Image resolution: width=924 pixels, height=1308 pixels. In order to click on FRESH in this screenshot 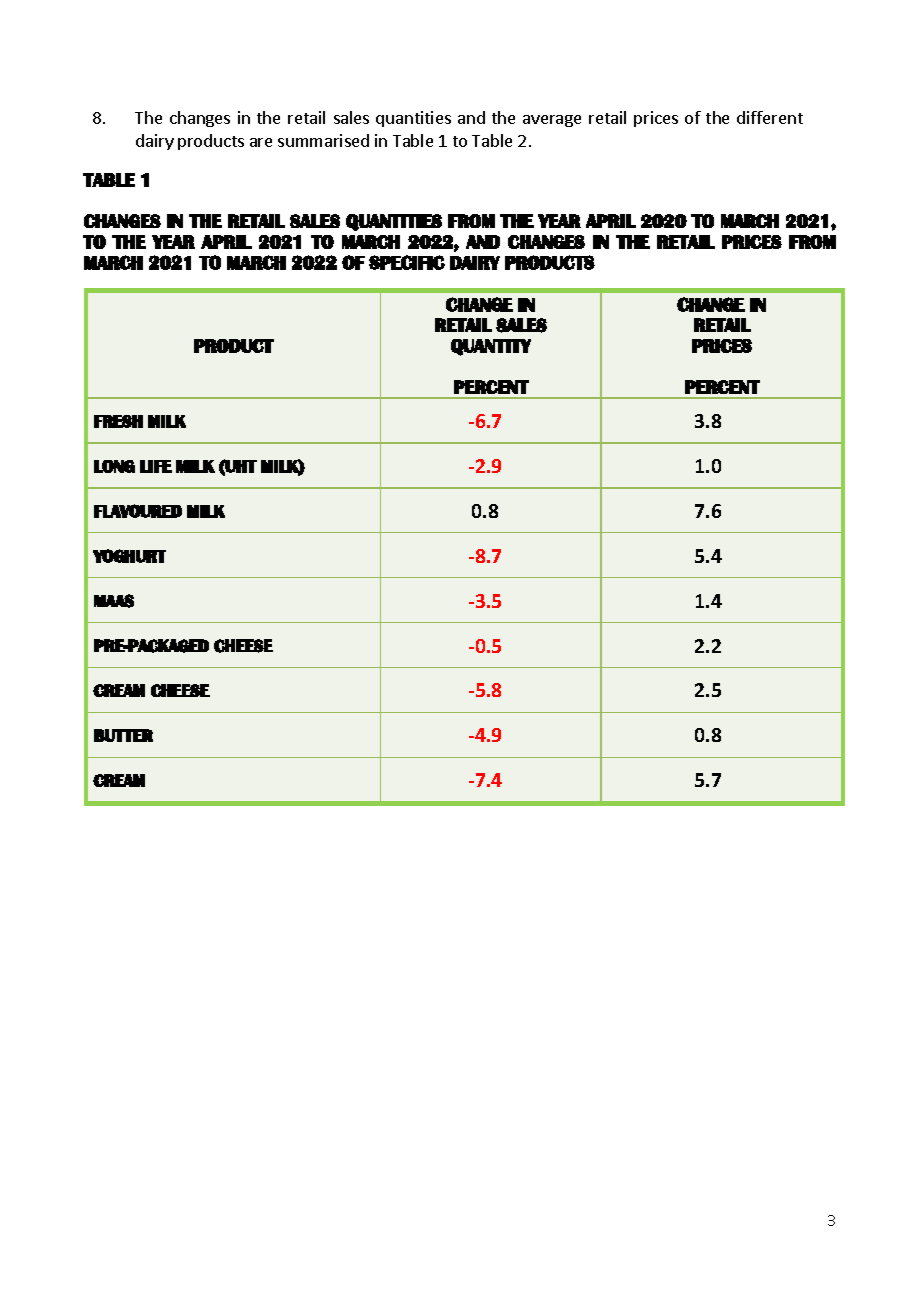, I will do `click(118, 421)`.
